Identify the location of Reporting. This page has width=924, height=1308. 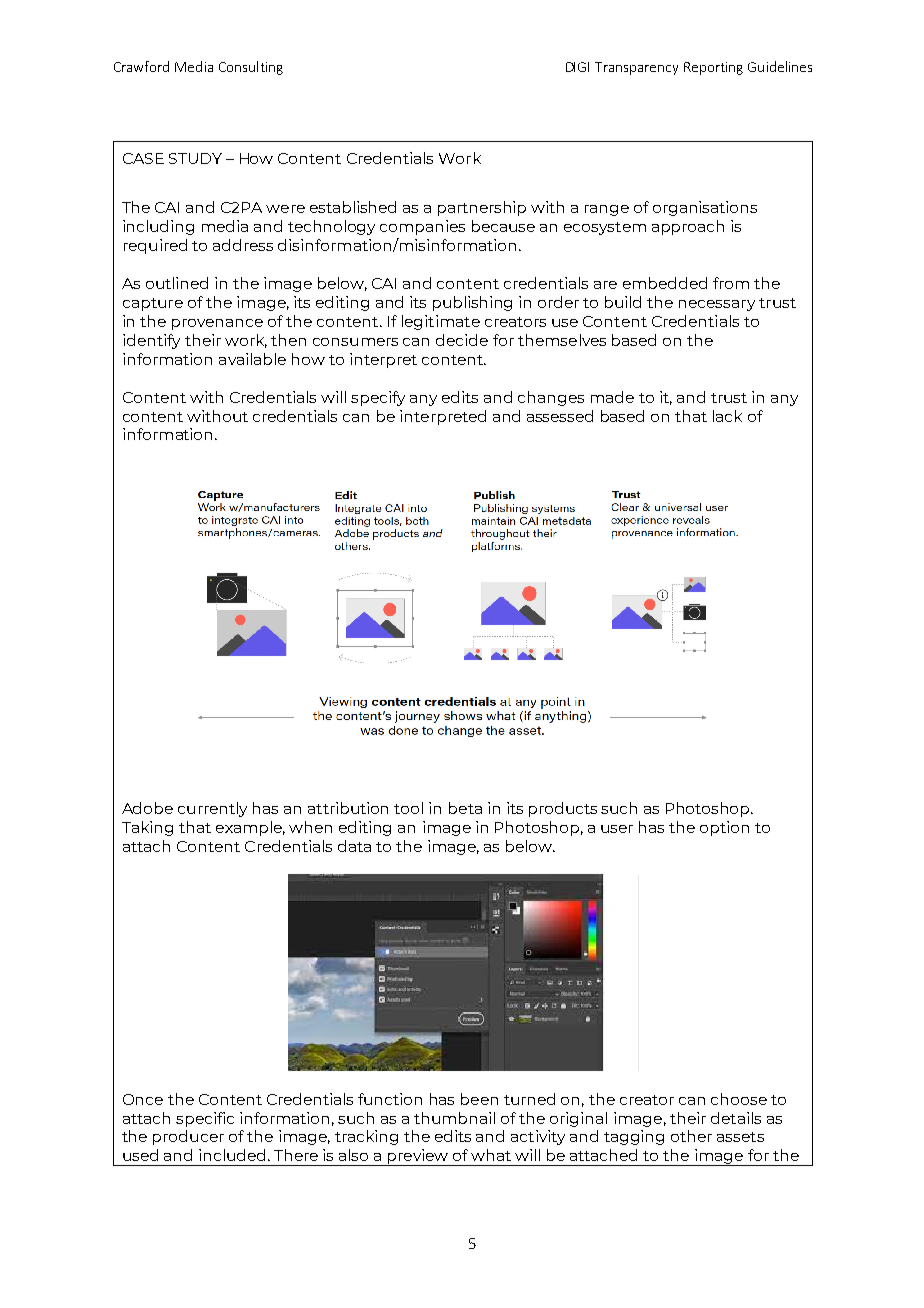
(713, 68).
